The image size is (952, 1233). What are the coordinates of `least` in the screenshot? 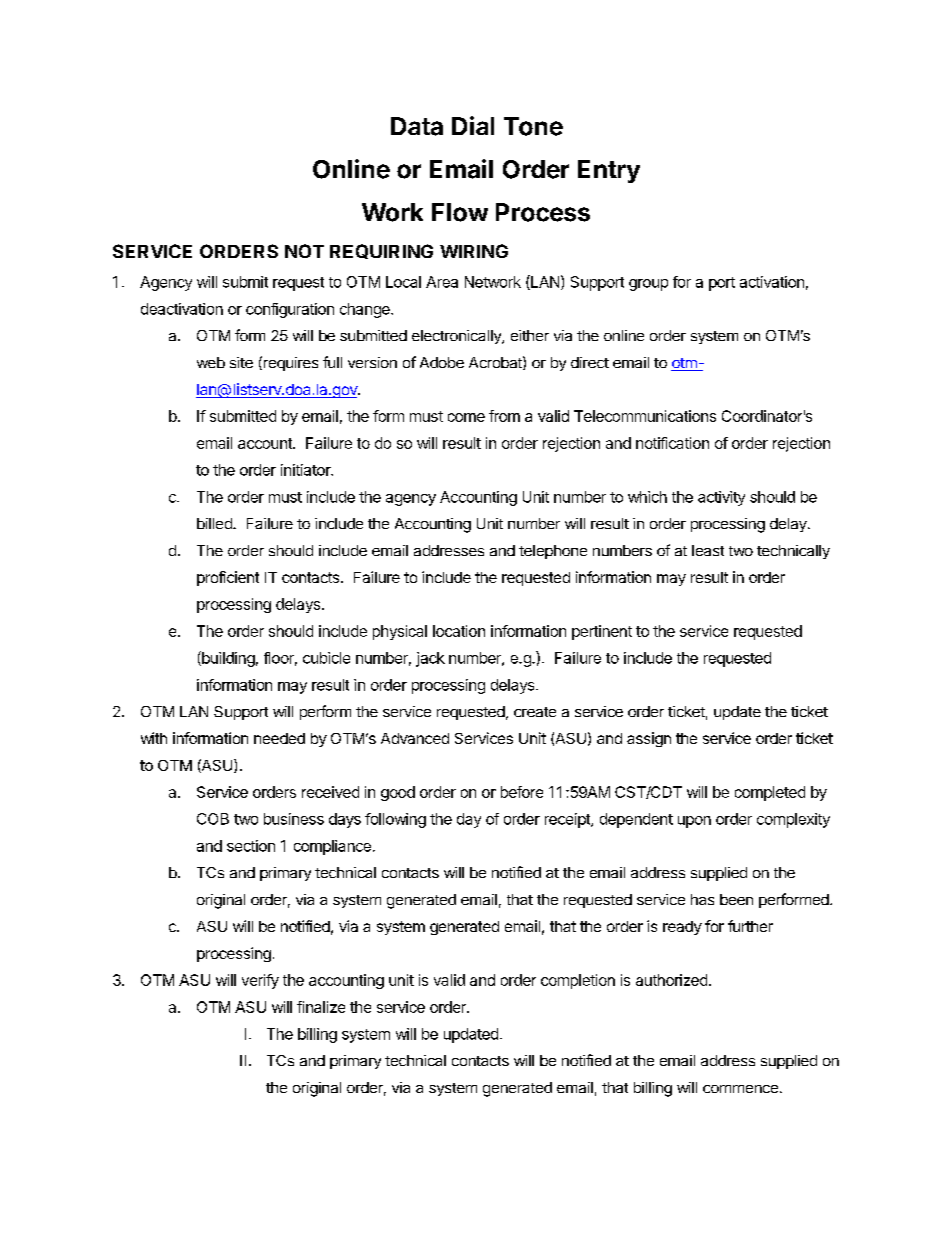 It's located at (708, 550).
